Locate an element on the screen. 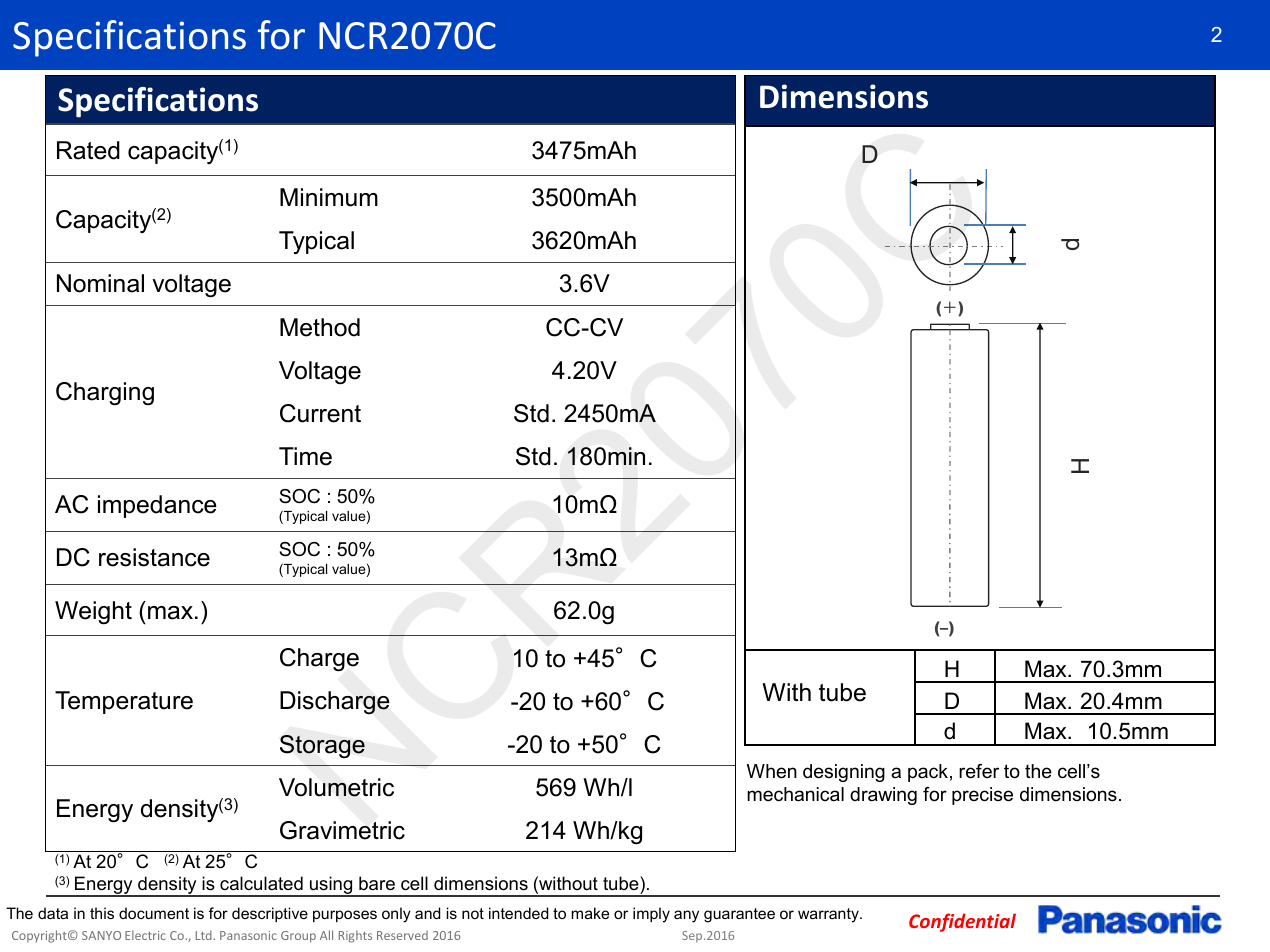 The image size is (1270, 952). When is located at coordinates (772, 771).
